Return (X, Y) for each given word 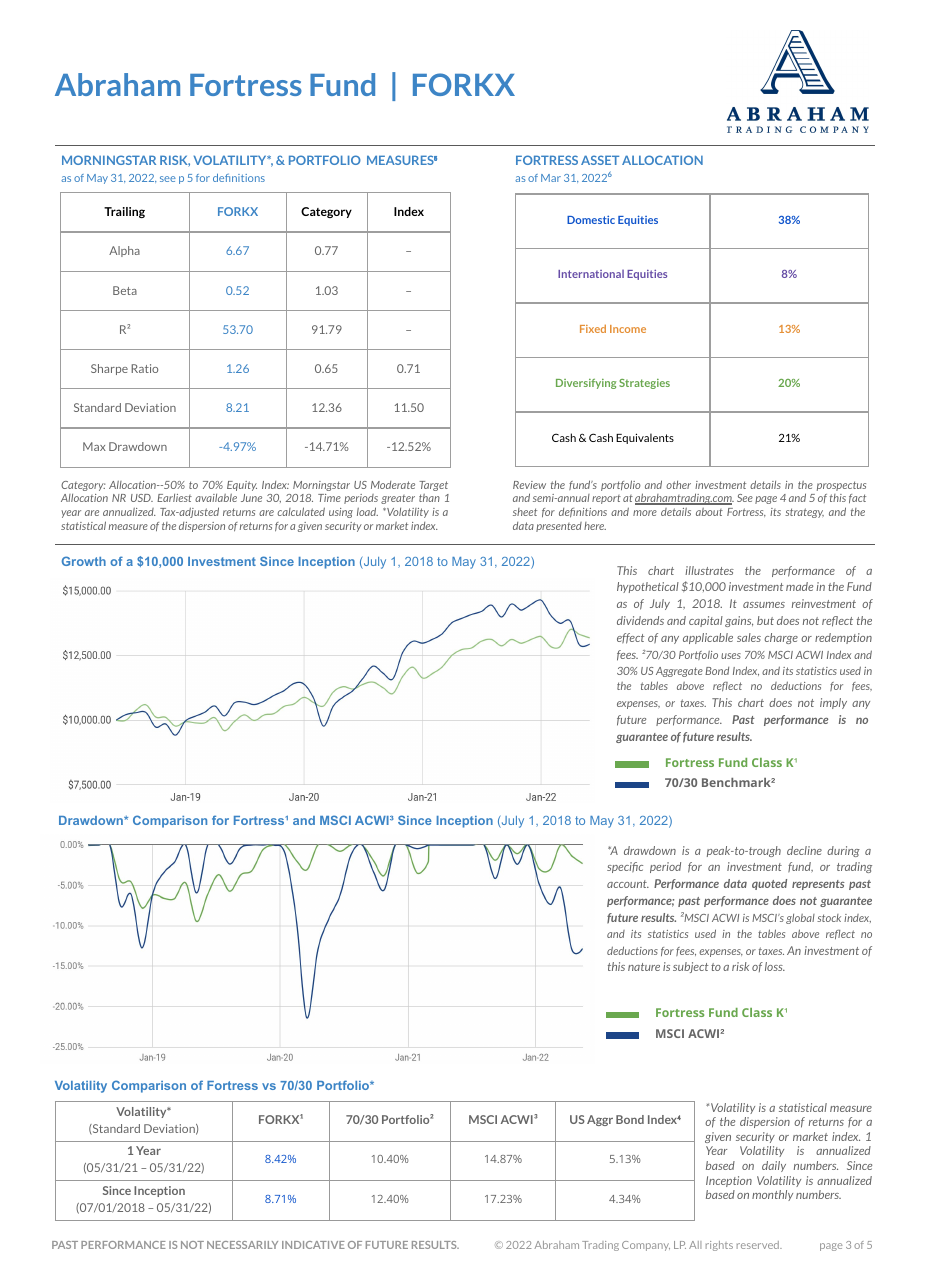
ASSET (600, 160)
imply (833, 703)
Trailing (124, 212)
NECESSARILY (242, 1245)
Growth (84, 561)
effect (630, 638)
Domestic (591, 219)
